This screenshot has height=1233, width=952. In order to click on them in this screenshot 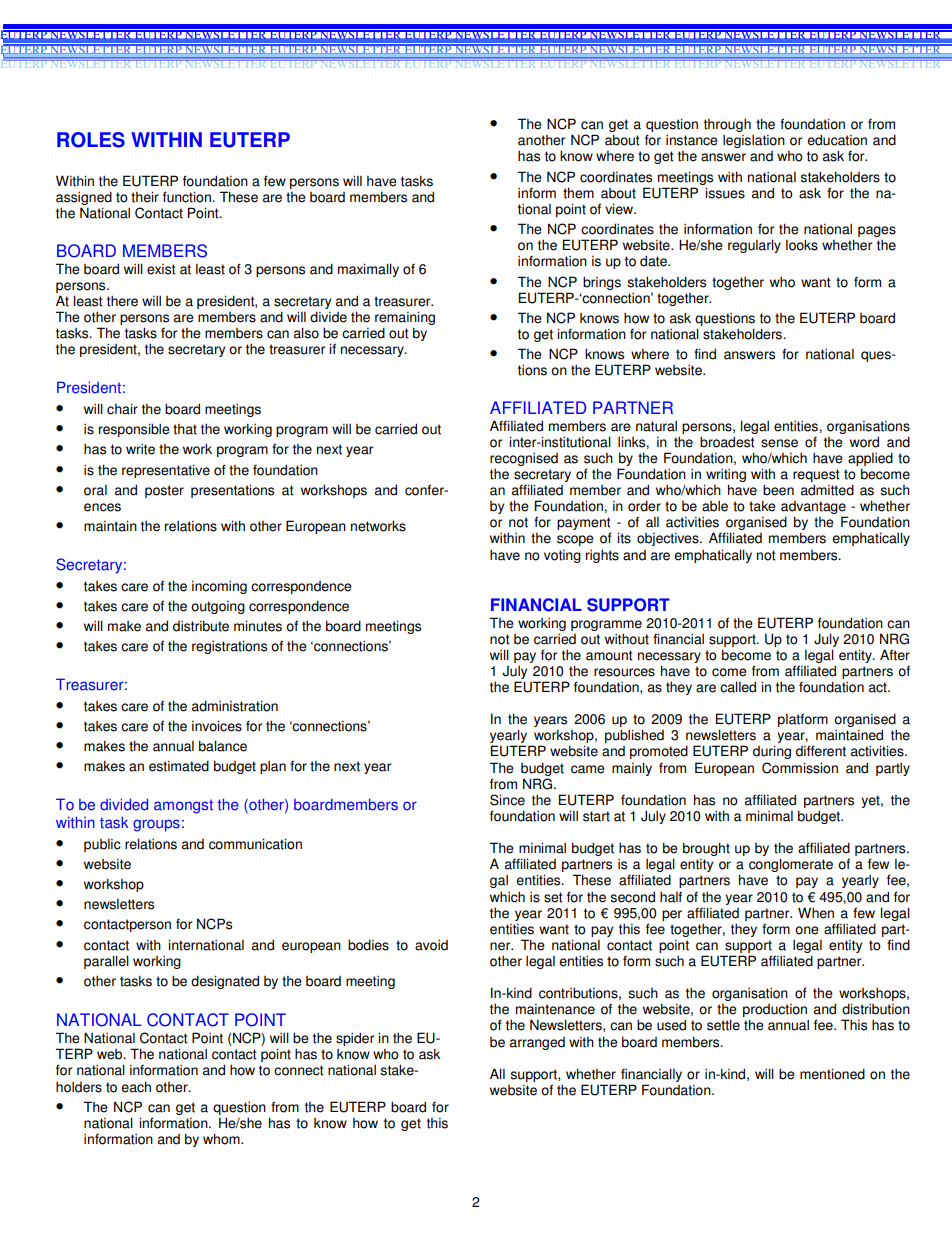, I will do `click(578, 193)`.
